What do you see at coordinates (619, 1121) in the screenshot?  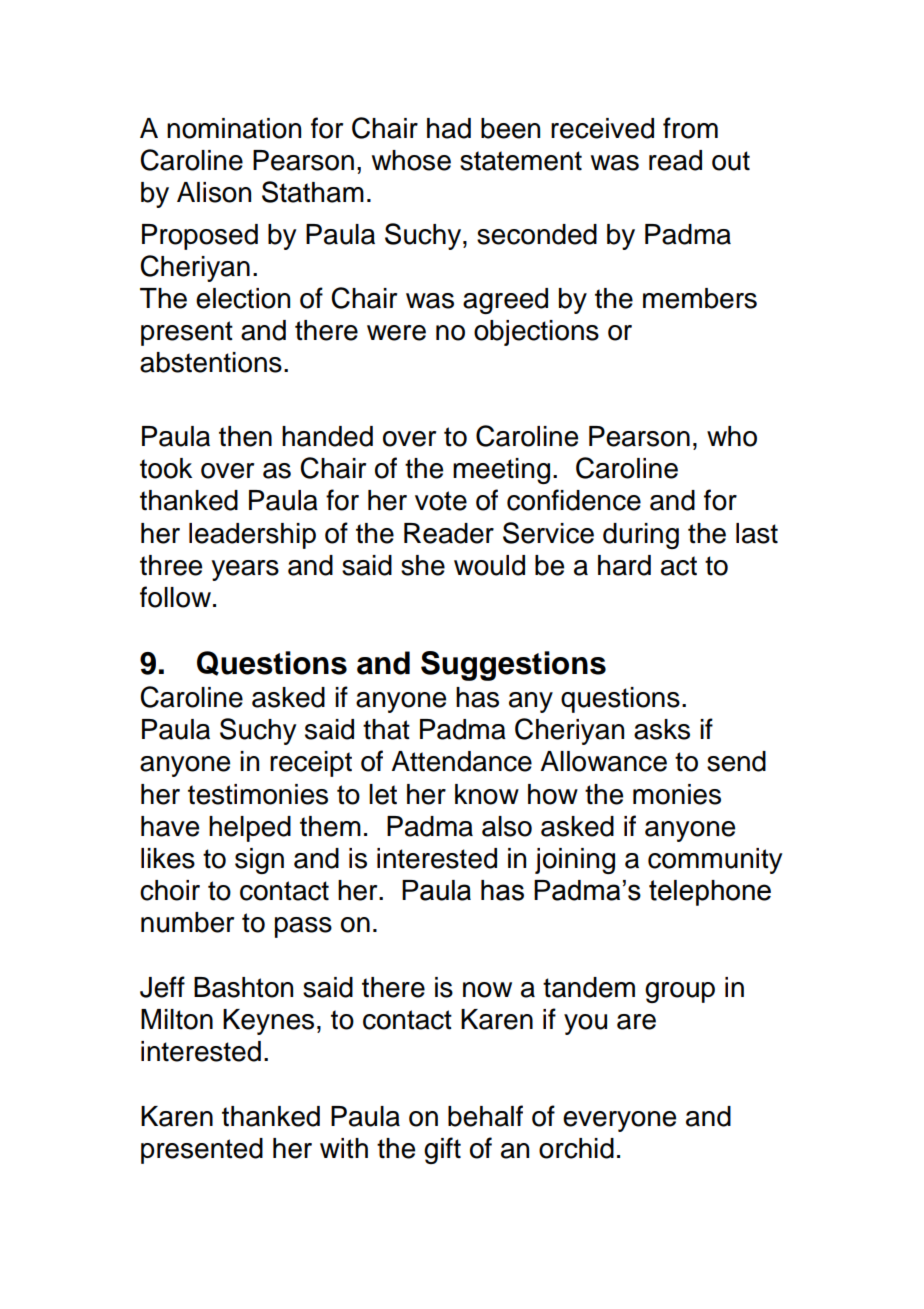 I see `everyone` at bounding box center [619, 1121].
